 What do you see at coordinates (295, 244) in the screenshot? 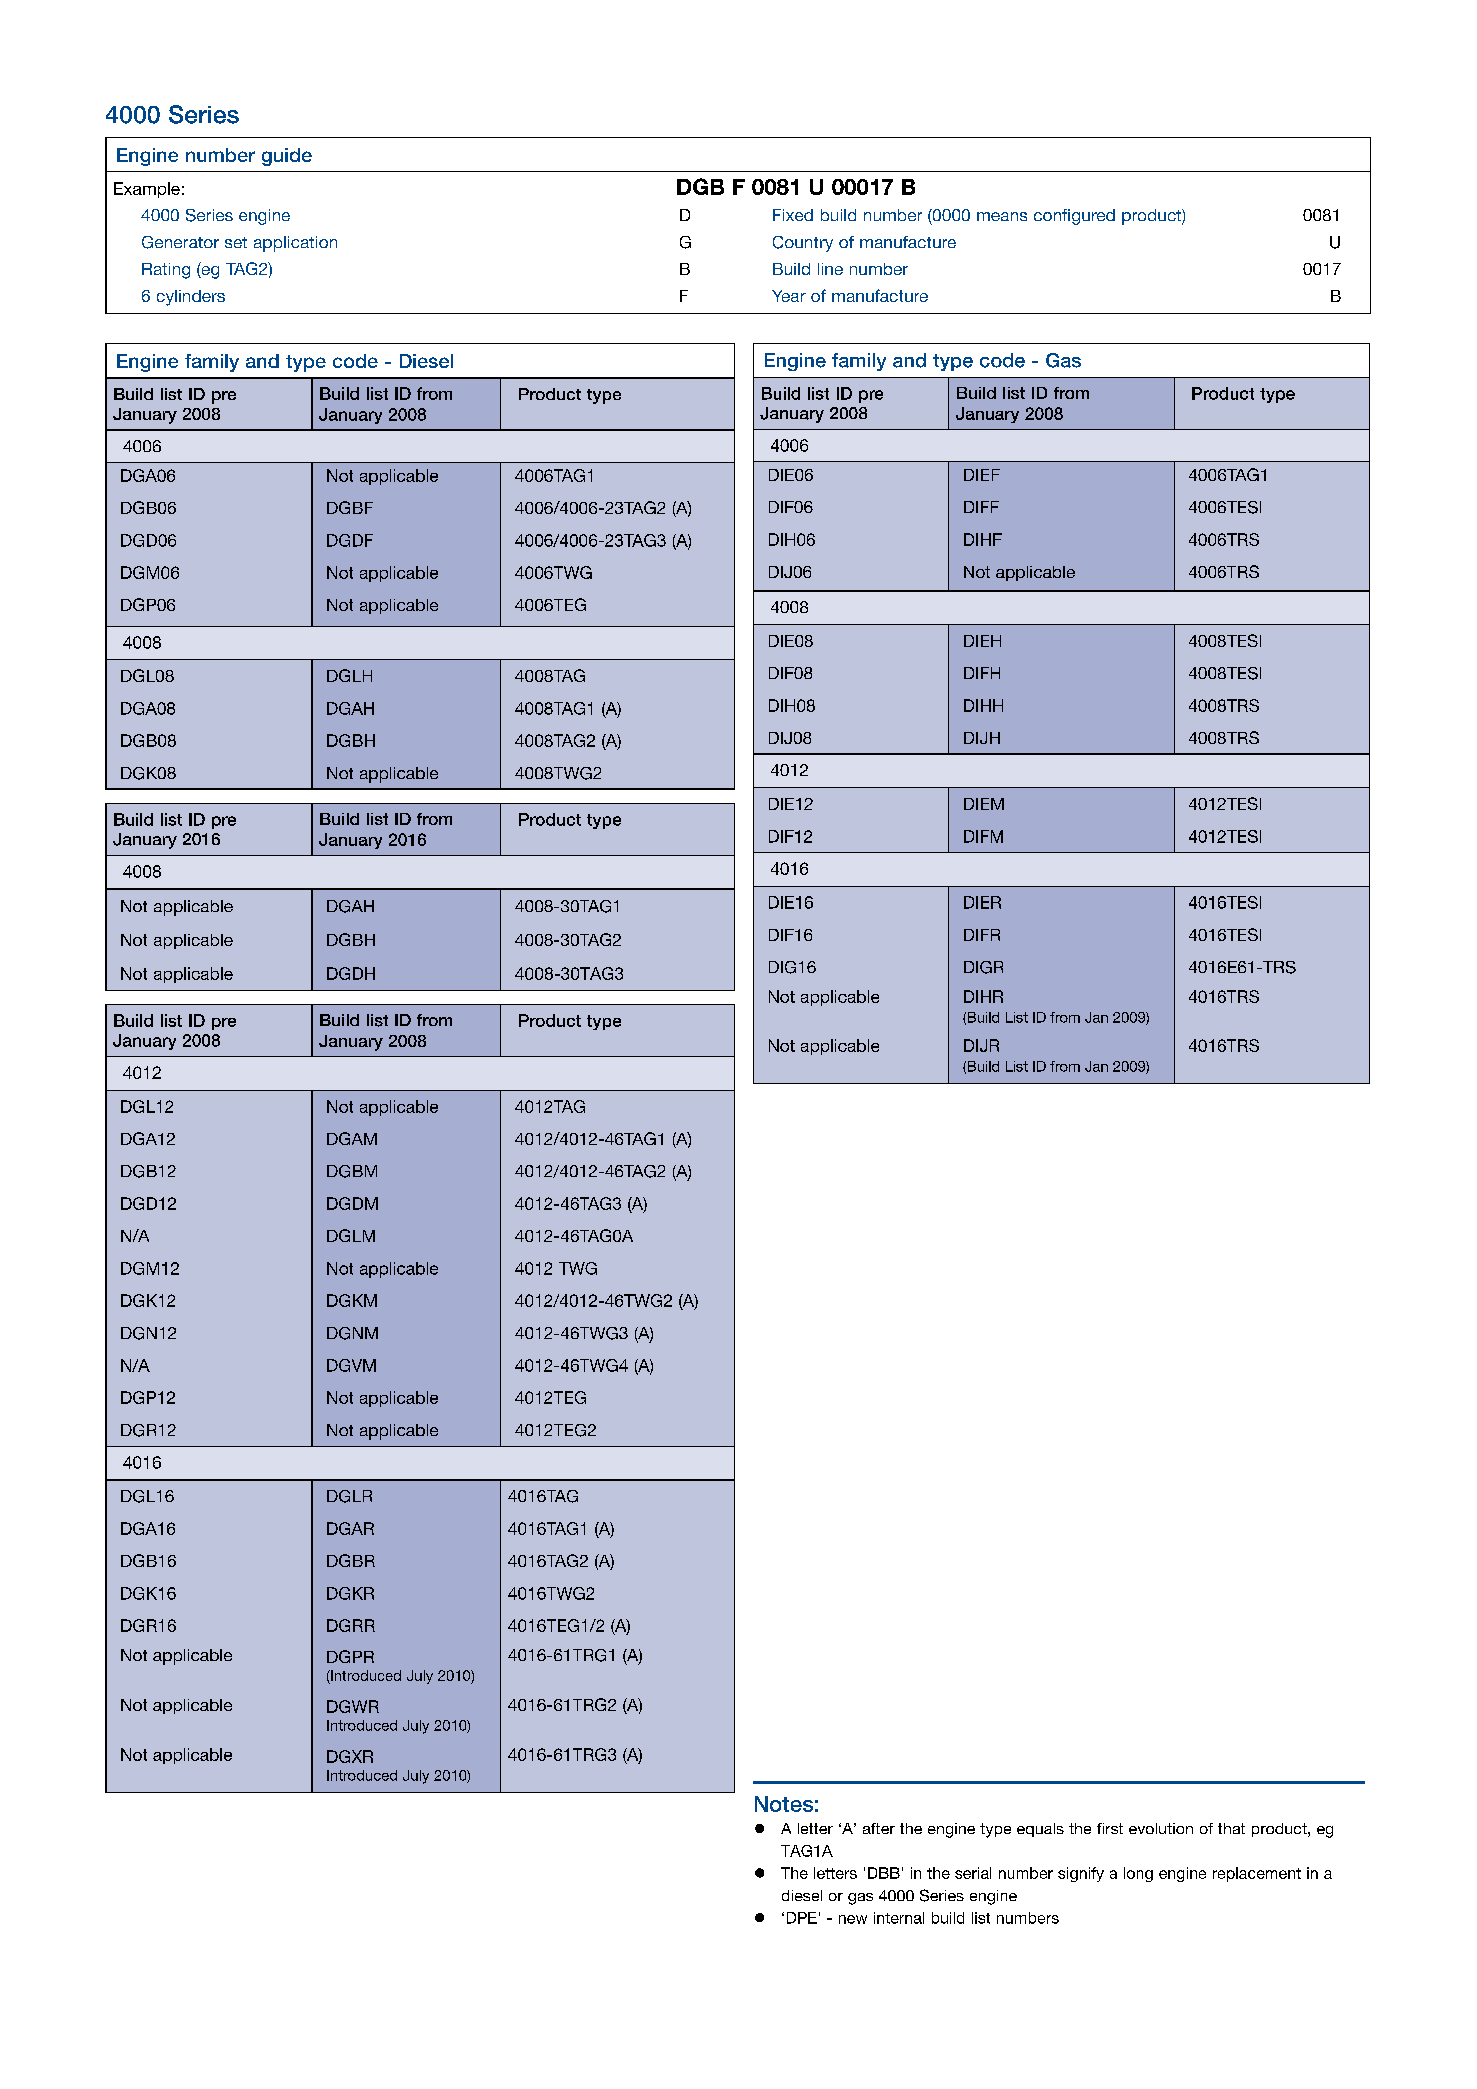
I see `application` at bounding box center [295, 244].
